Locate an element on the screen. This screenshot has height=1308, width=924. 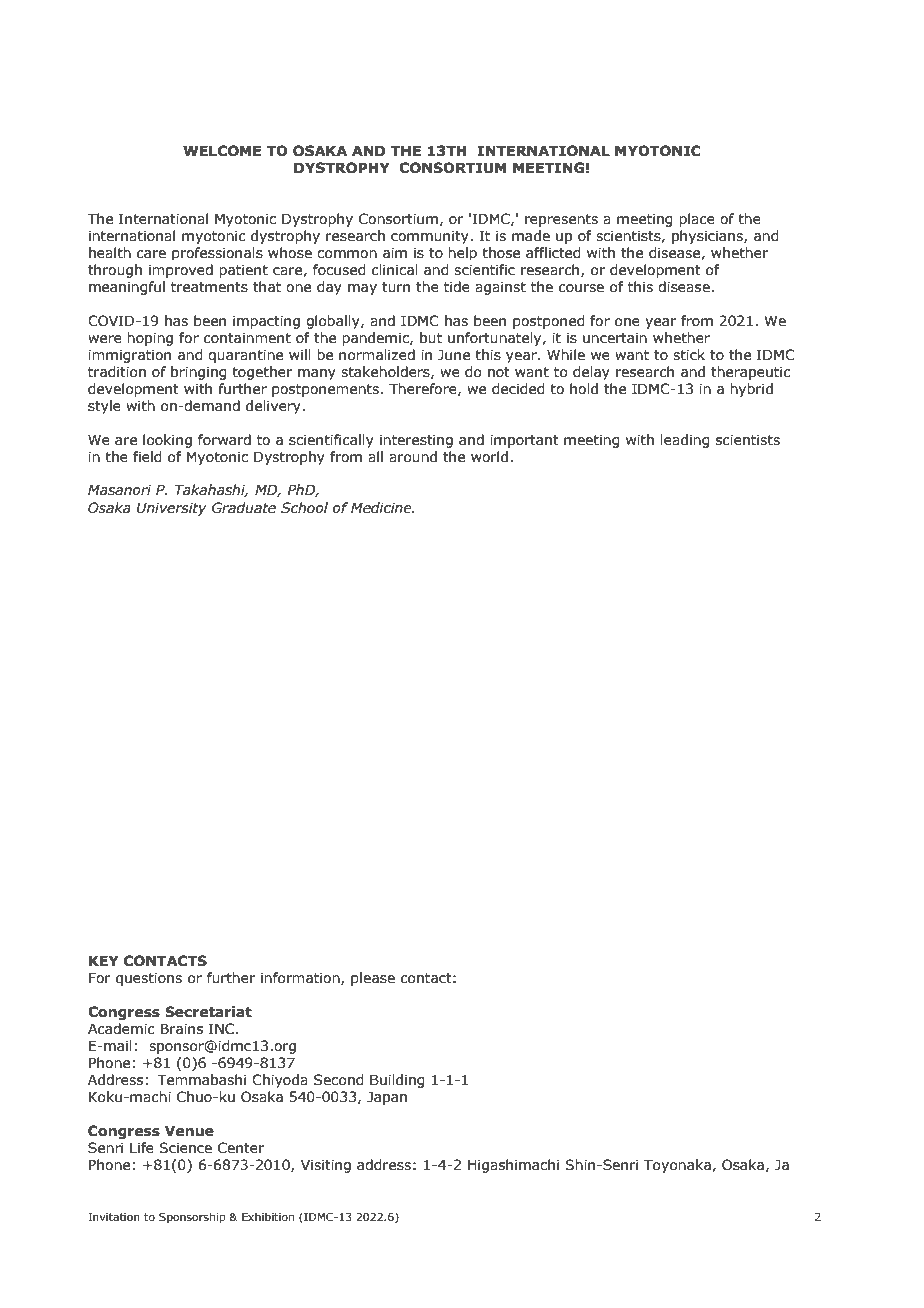
KEY is located at coordinates (104, 960).
